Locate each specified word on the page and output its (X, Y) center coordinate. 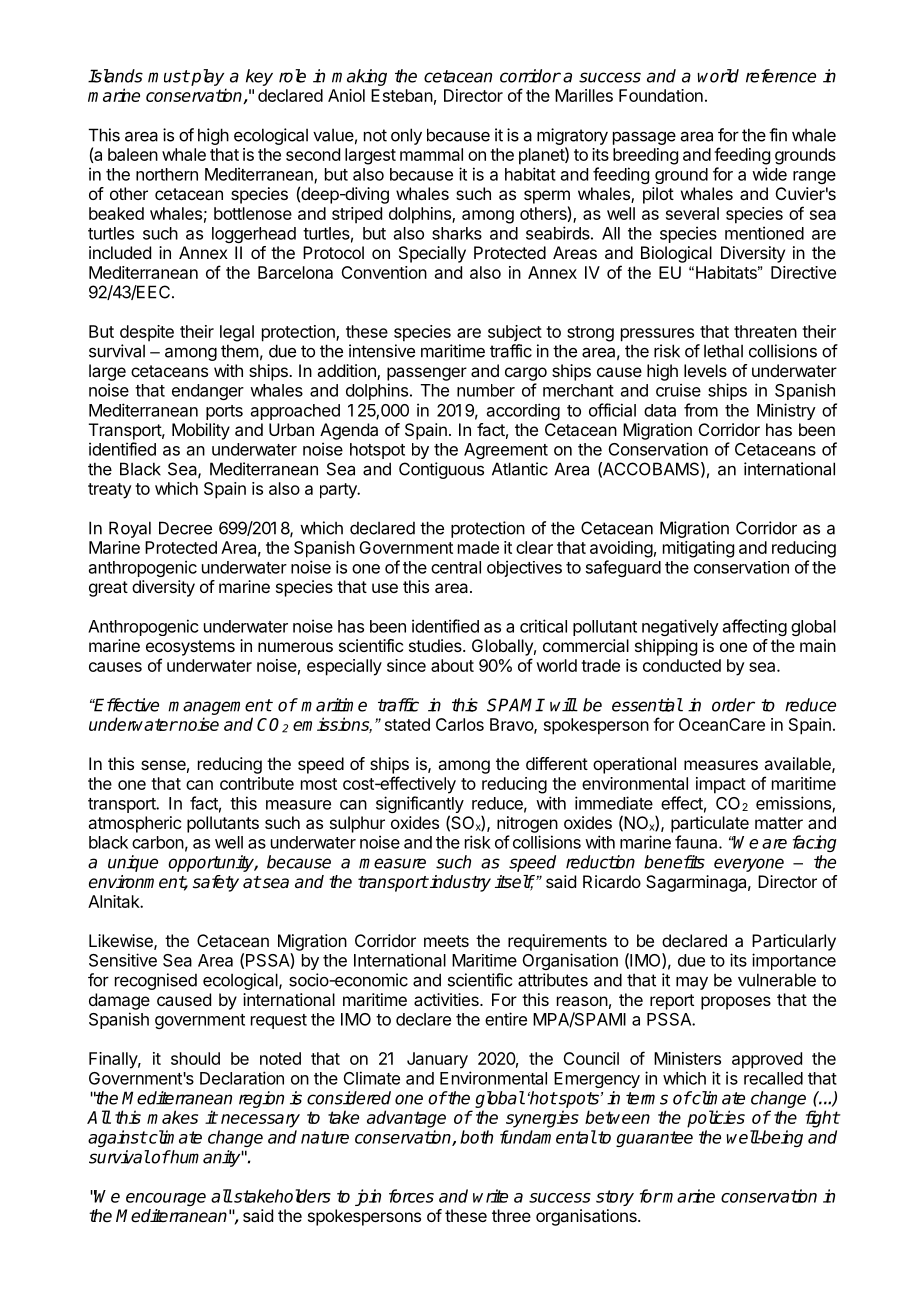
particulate (710, 824)
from (701, 410)
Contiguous (441, 470)
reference (781, 76)
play (206, 77)
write (490, 1196)
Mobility (201, 431)
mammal (431, 154)
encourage (166, 1199)
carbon (158, 842)
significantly (420, 806)
